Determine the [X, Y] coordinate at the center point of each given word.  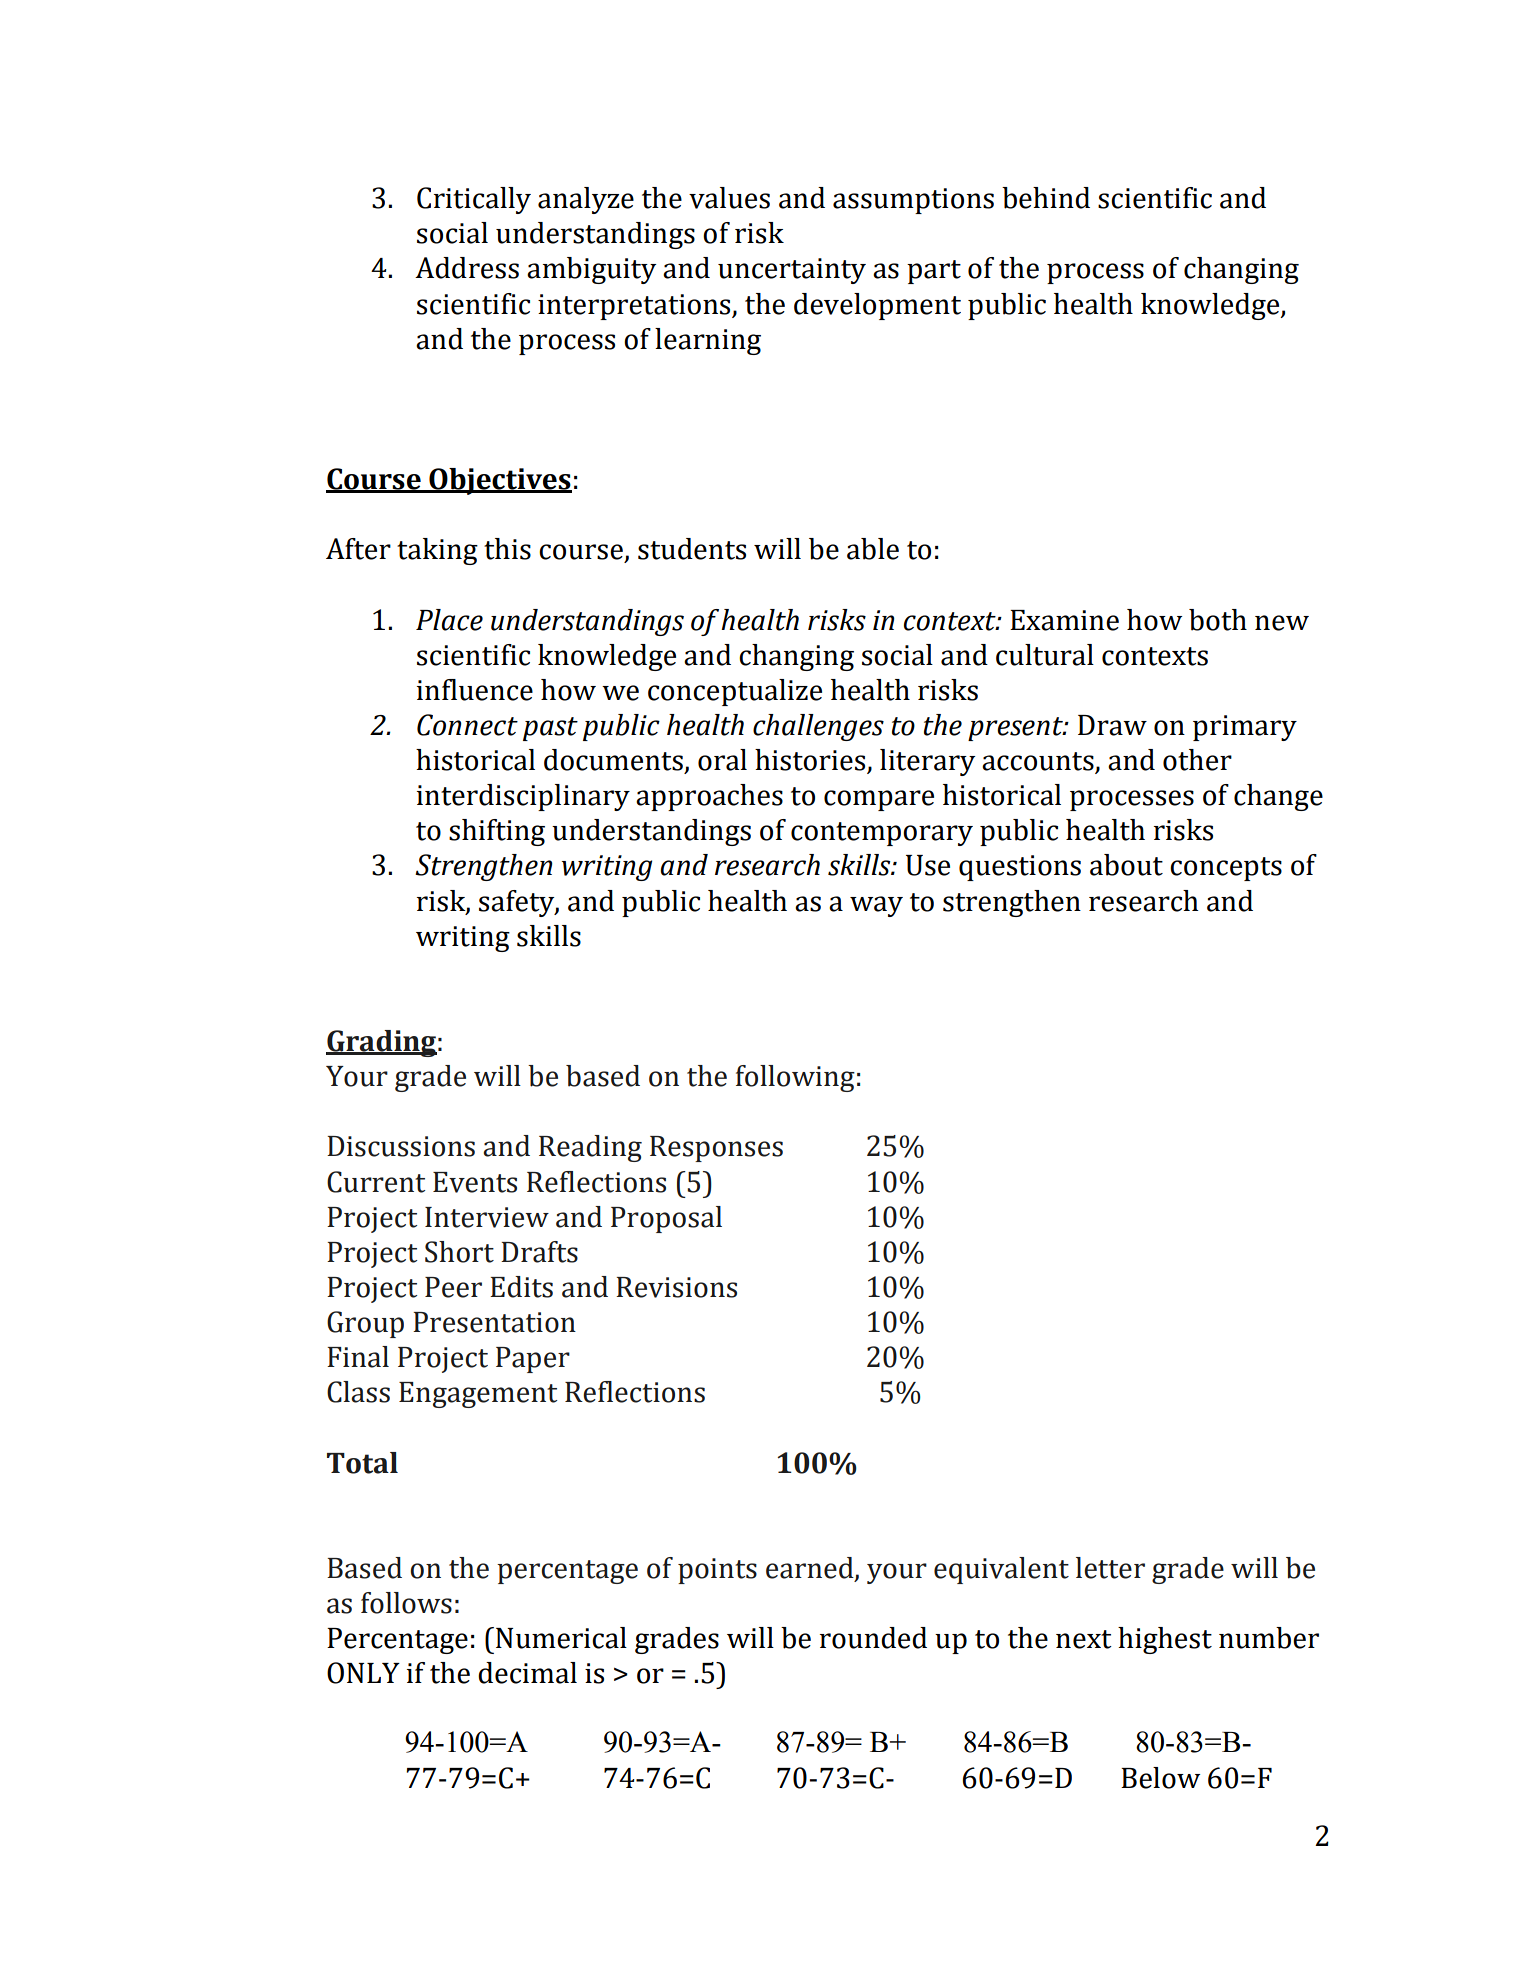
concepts [1226, 869]
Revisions [676, 1287]
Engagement [478, 1395]
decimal [527, 1673]
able [873, 549]
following [795, 1078]
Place [449, 620]
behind [1046, 198]
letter [1110, 1568]
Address [467, 268]
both [1218, 620]
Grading [381, 1043]
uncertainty [792, 271]
